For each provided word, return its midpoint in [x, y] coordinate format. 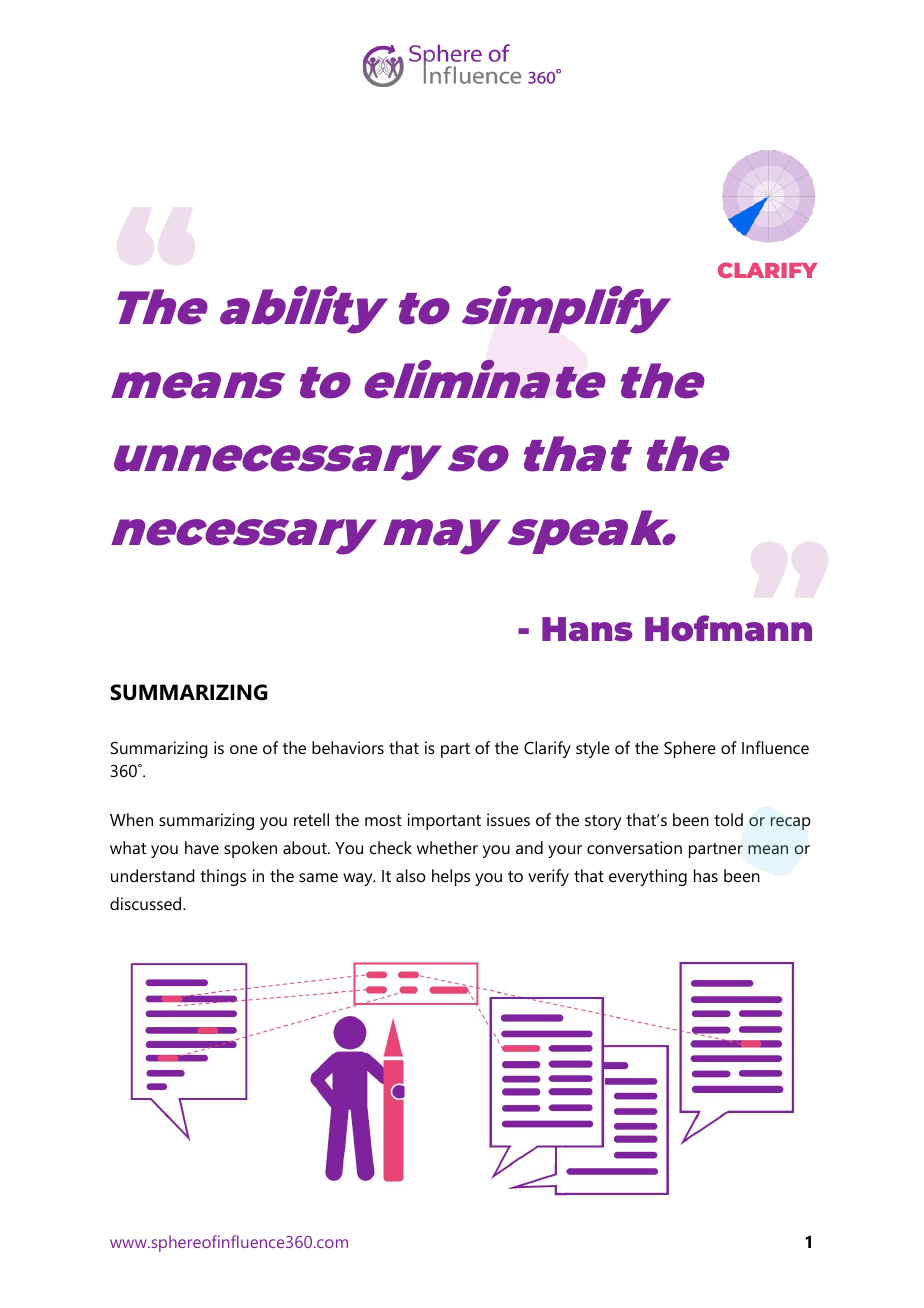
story [603, 822]
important [444, 821]
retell [311, 819]
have [202, 847]
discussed [147, 903]
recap [791, 823]
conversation [634, 847]
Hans [587, 629]
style [593, 749]
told [728, 819]
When [131, 819]
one [244, 749]
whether [447, 847]
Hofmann [728, 628]
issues [508, 819]
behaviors [348, 747]
